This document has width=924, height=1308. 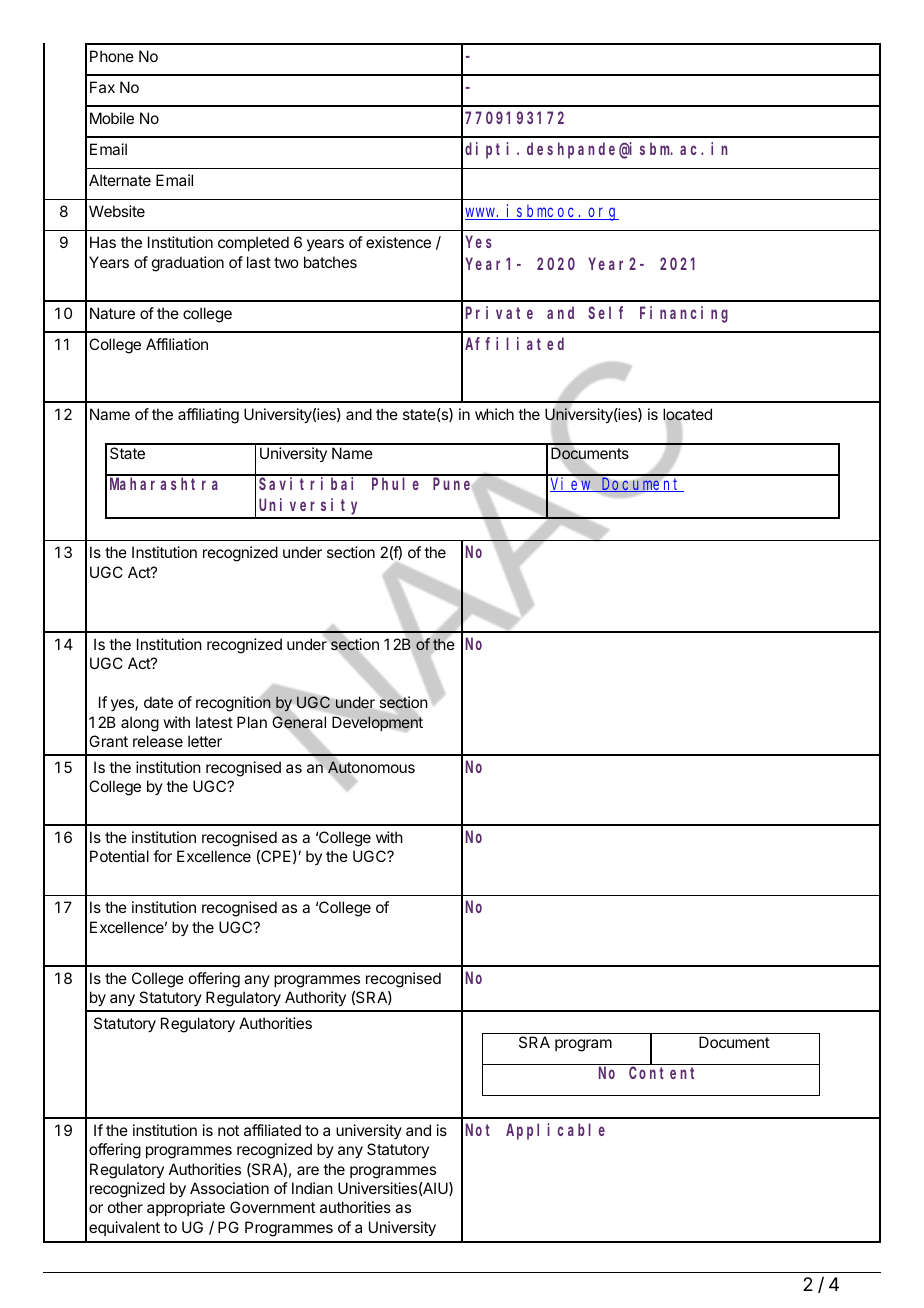 What do you see at coordinates (112, 118) in the document?
I see `Mobile` at bounding box center [112, 118].
